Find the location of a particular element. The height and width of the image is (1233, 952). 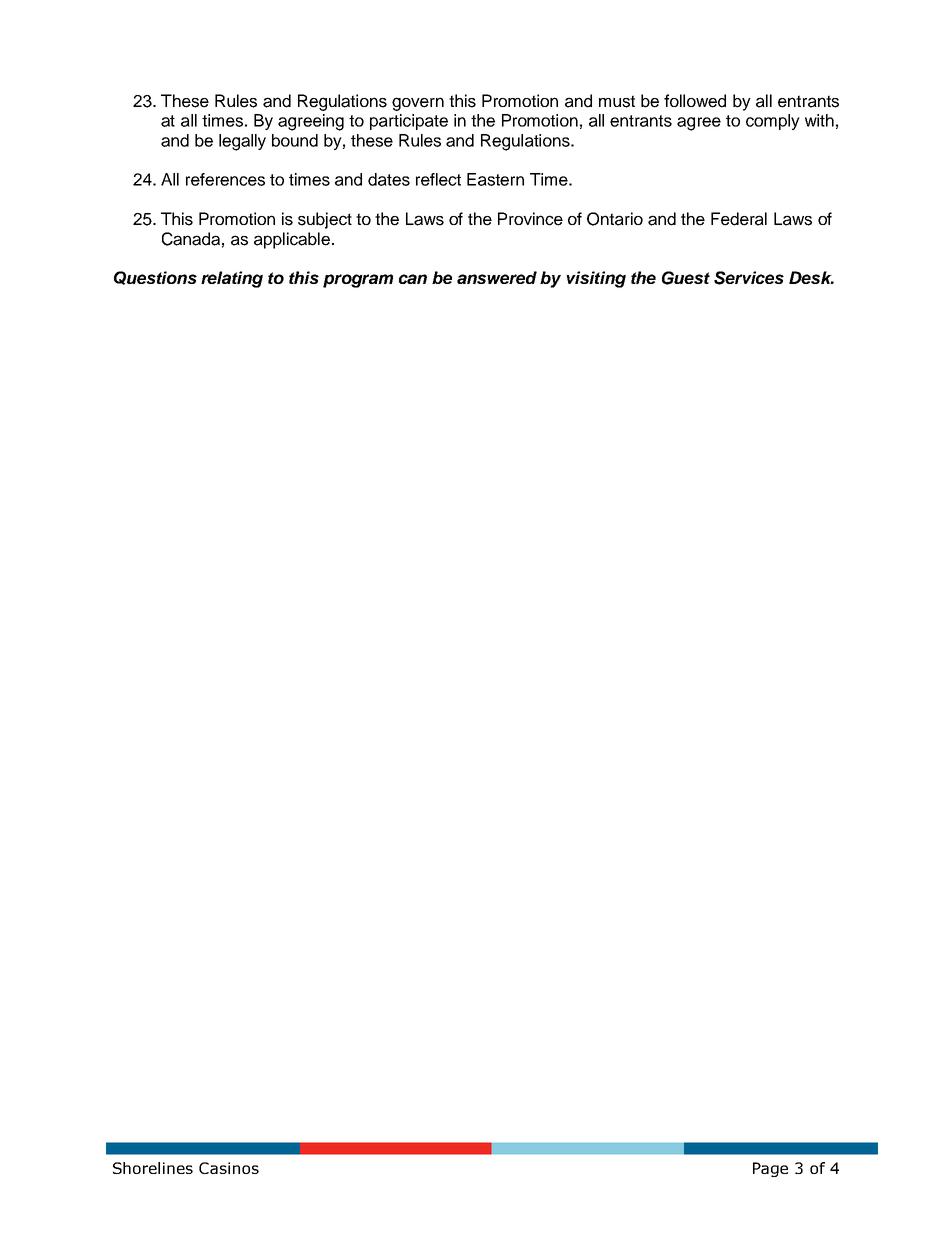

Shorelines is located at coordinates (153, 1168).
